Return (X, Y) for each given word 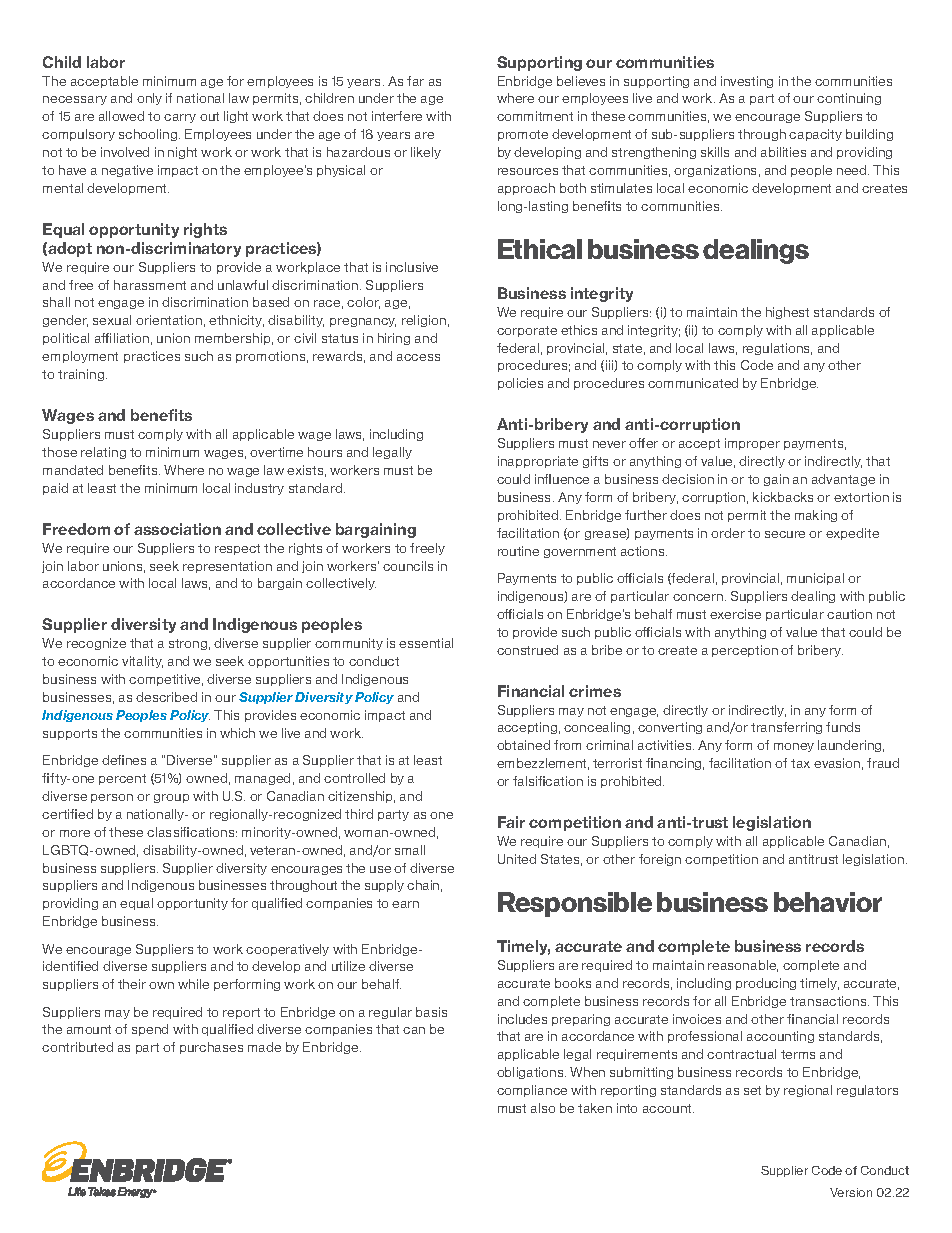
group (171, 798)
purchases (211, 1048)
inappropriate (538, 462)
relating (103, 453)
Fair (511, 822)
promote (523, 135)
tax (800, 763)
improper (752, 444)
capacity (815, 135)
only (149, 99)
